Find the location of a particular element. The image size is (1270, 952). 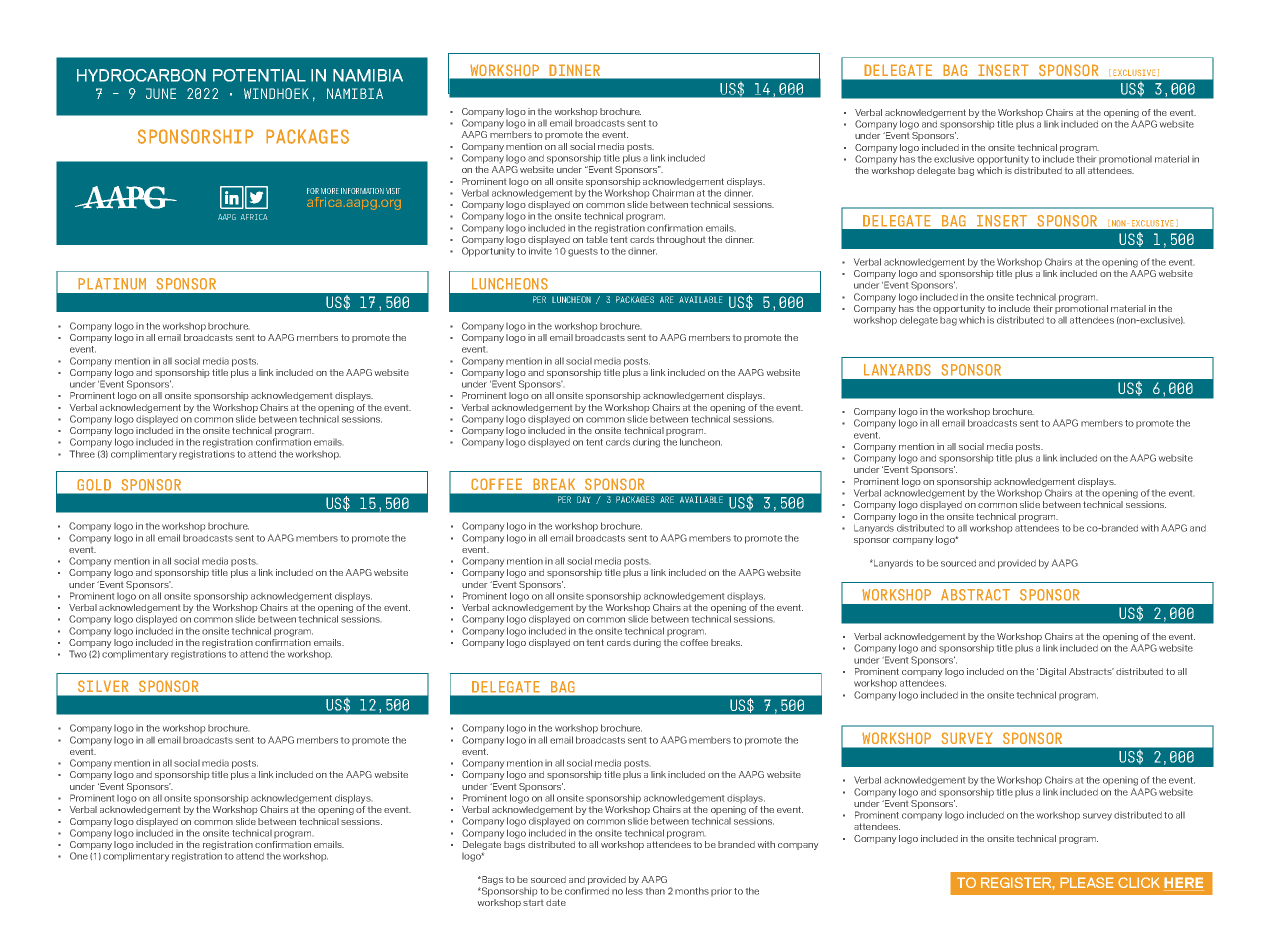

JUNE is located at coordinates (161, 93).
